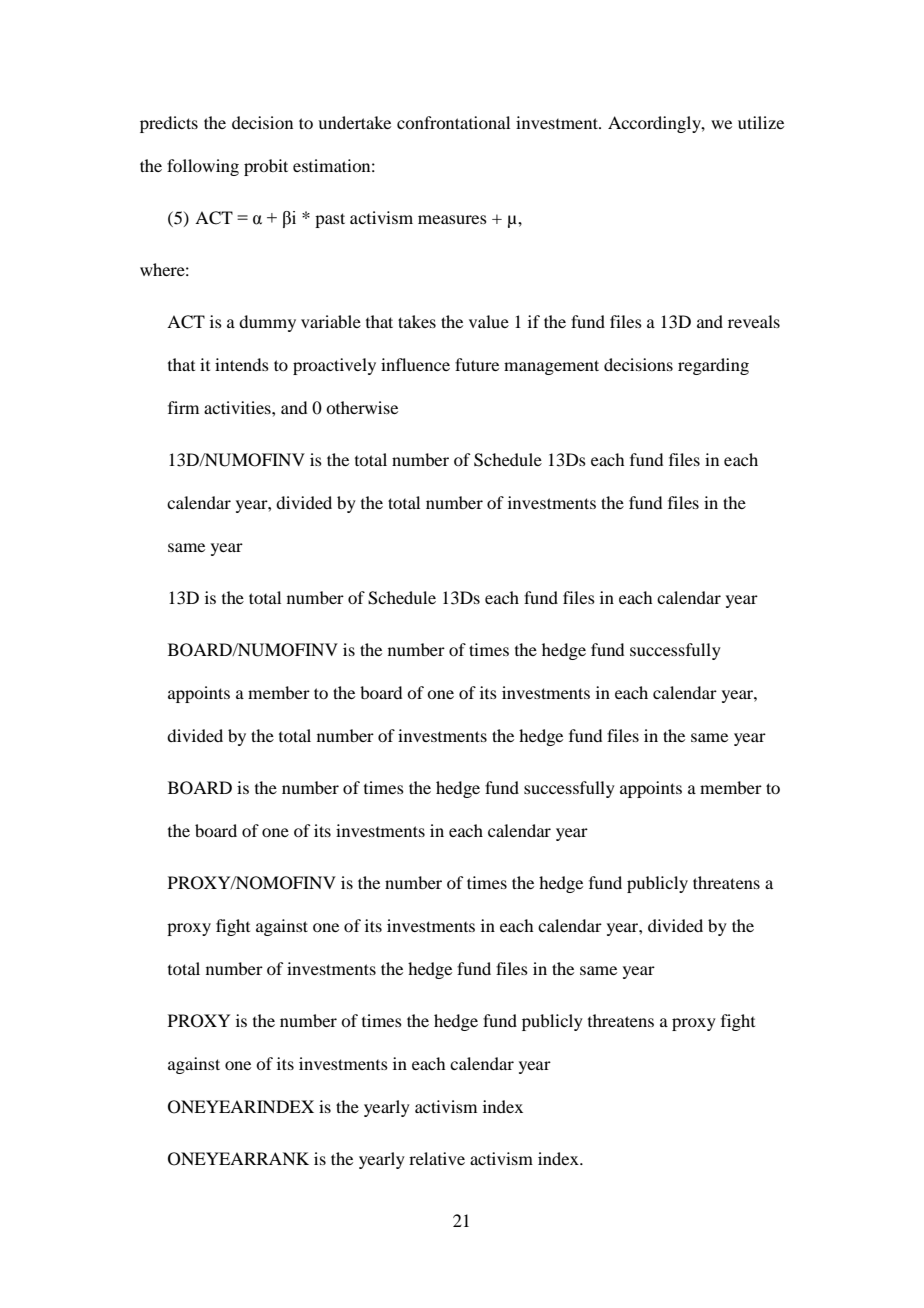  Describe the element at coordinates (362, 407) in the screenshot. I see `otherwise` at that location.
